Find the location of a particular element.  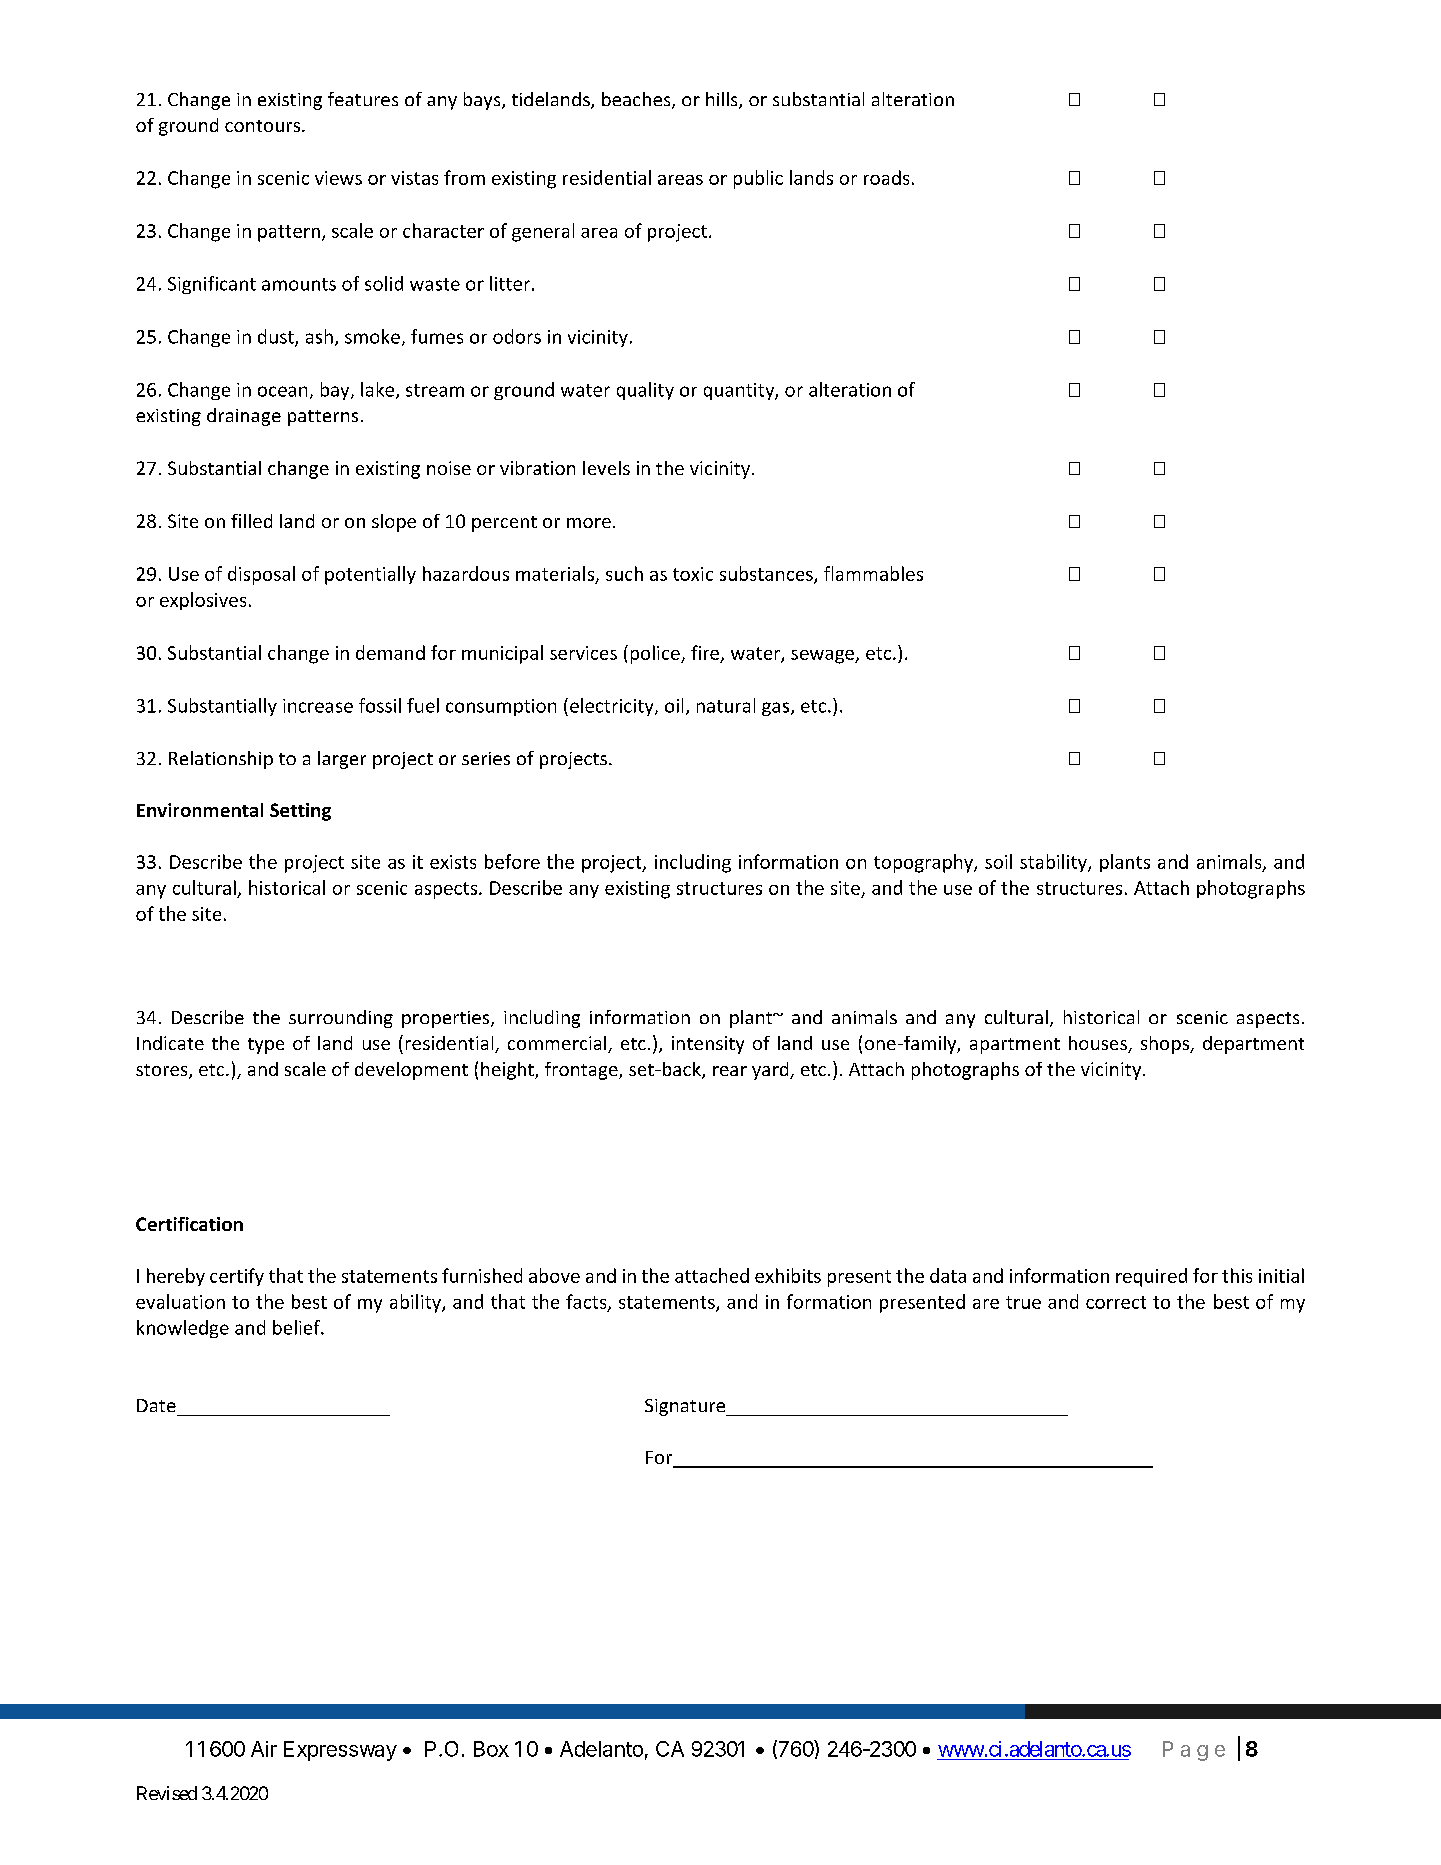

roads is located at coordinates (886, 177).
